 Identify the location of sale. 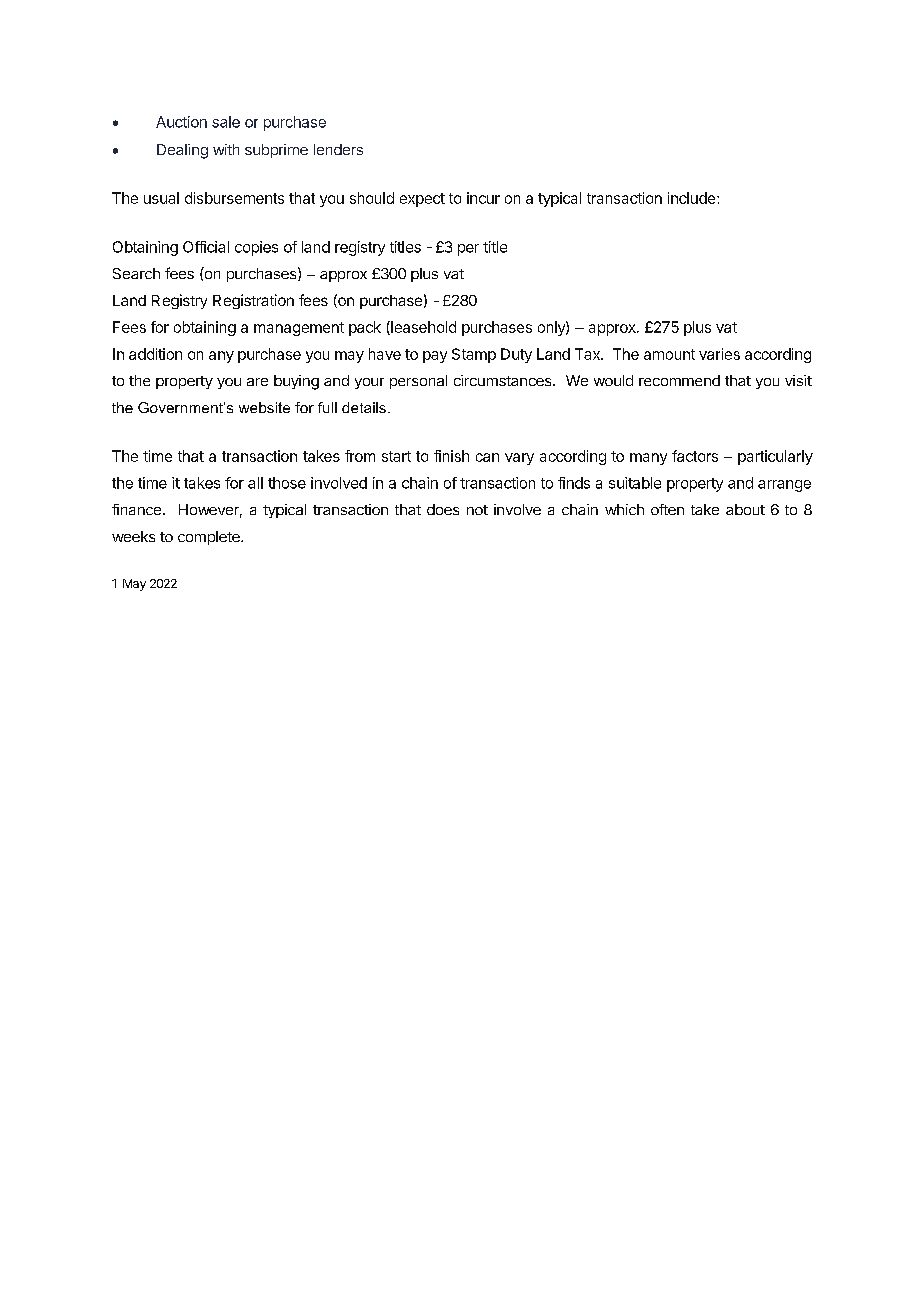
(226, 122).
